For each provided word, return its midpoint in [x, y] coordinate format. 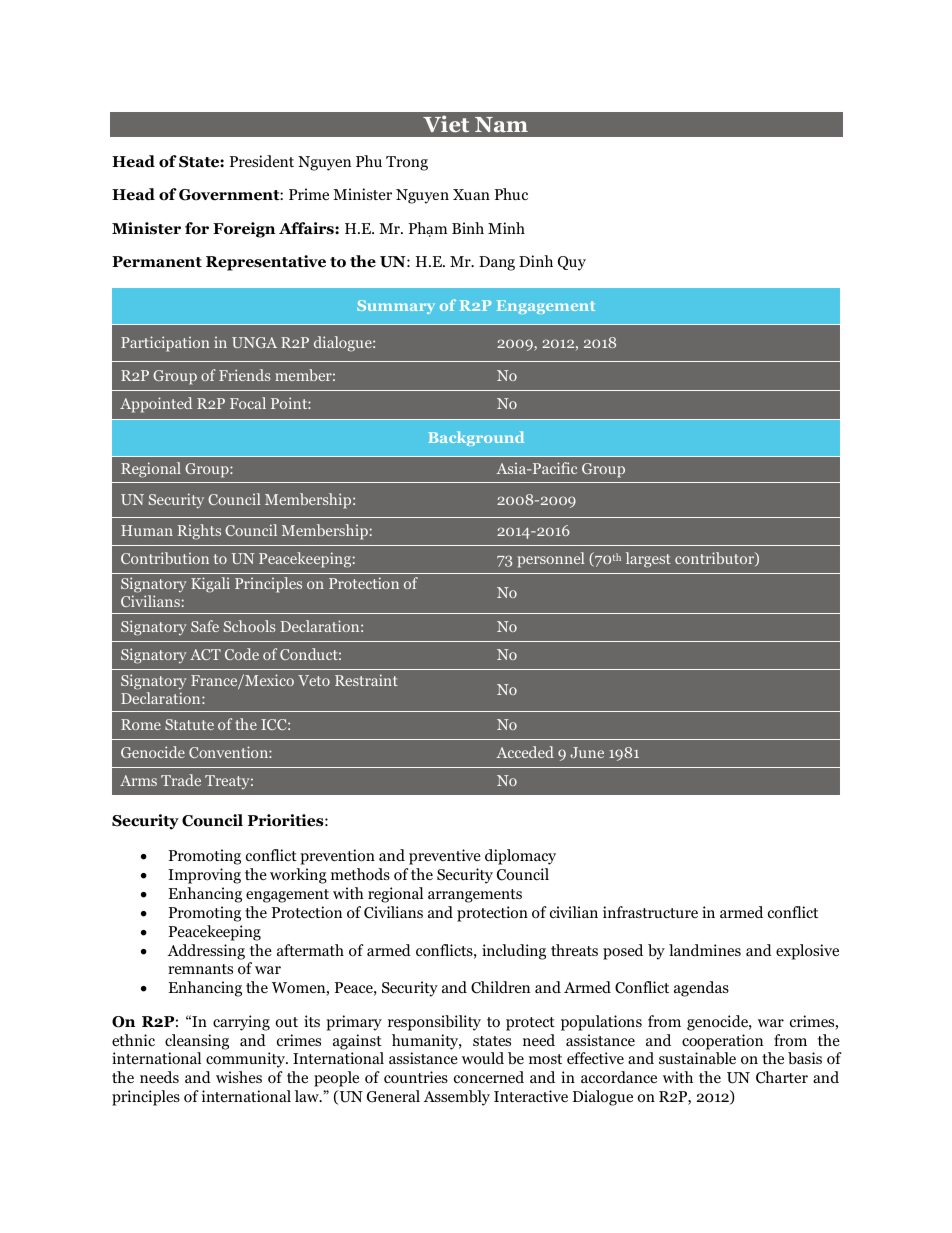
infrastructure [650, 912]
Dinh [536, 261]
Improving [204, 876]
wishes [239, 1077]
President [262, 161]
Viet [446, 123]
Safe [205, 626]
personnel [550, 560]
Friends [244, 375]
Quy [572, 263]
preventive [445, 857]
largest [648, 560]
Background [476, 438]
